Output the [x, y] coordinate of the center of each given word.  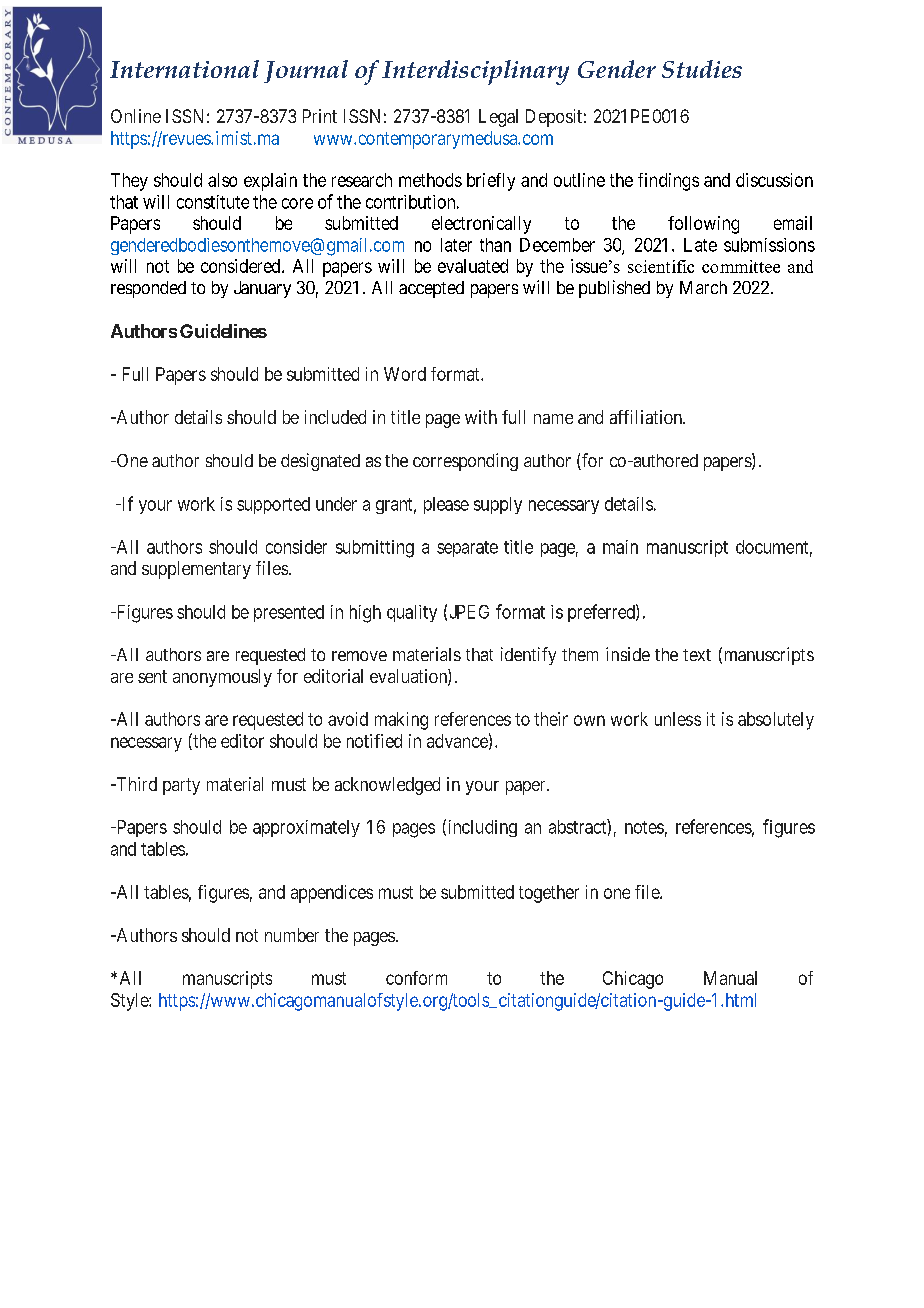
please [446, 505]
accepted [431, 289]
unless [678, 719]
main [620, 547]
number [292, 935]
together [549, 894]
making [401, 721]
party [181, 786]
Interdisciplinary [475, 72]
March [703, 287]
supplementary [196, 570]
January [262, 289]
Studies [702, 69]
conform [416, 978]
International [184, 69]
